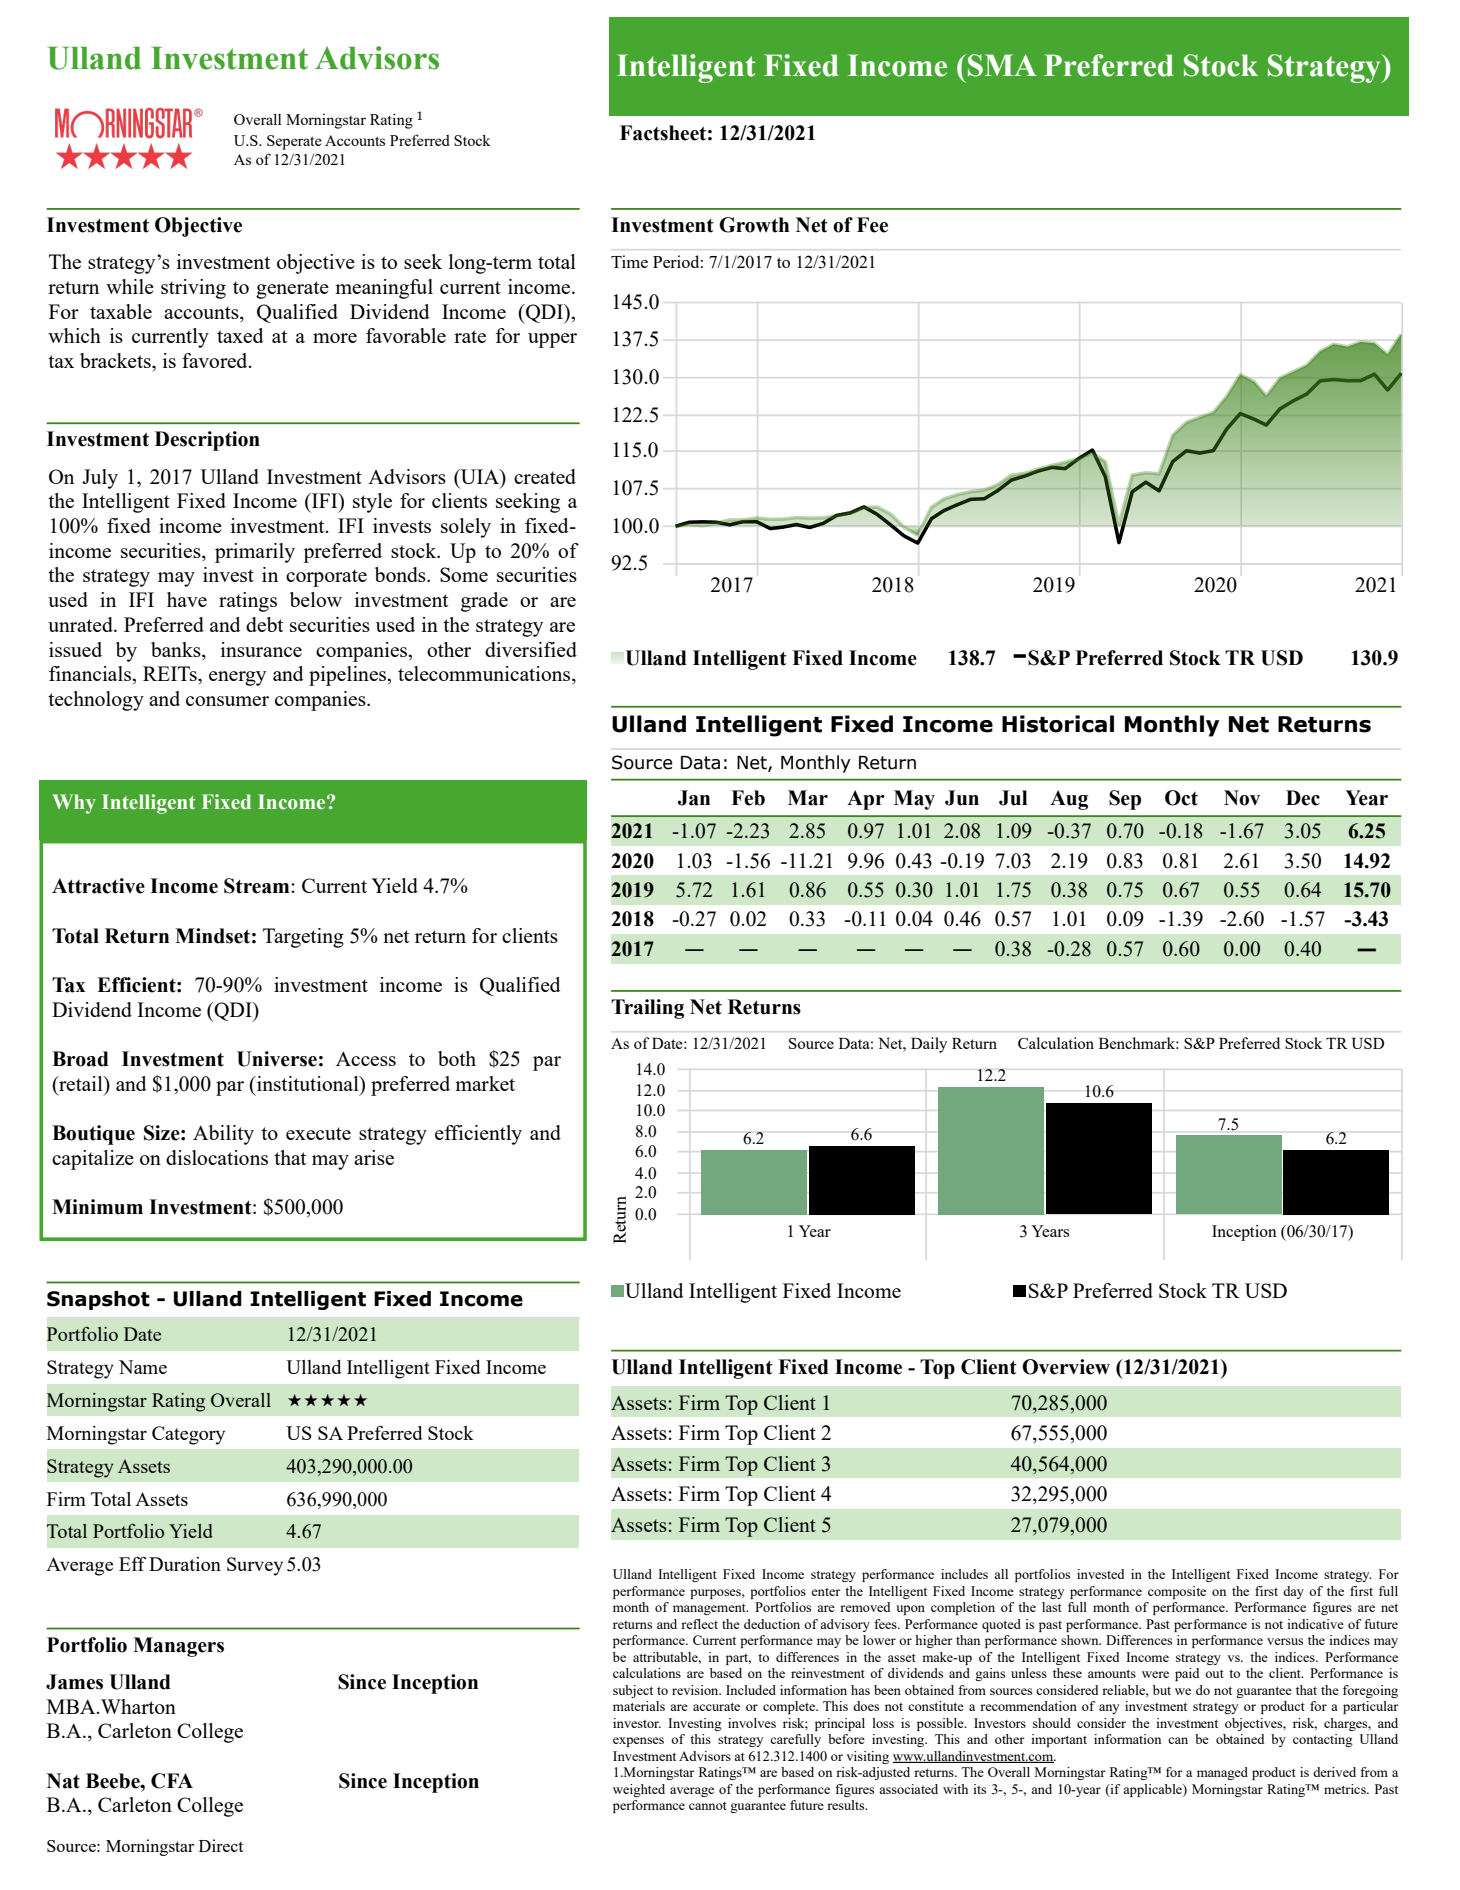 The width and height of the image is (1460, 1890). I want to click on market, so click(485, 1083).
